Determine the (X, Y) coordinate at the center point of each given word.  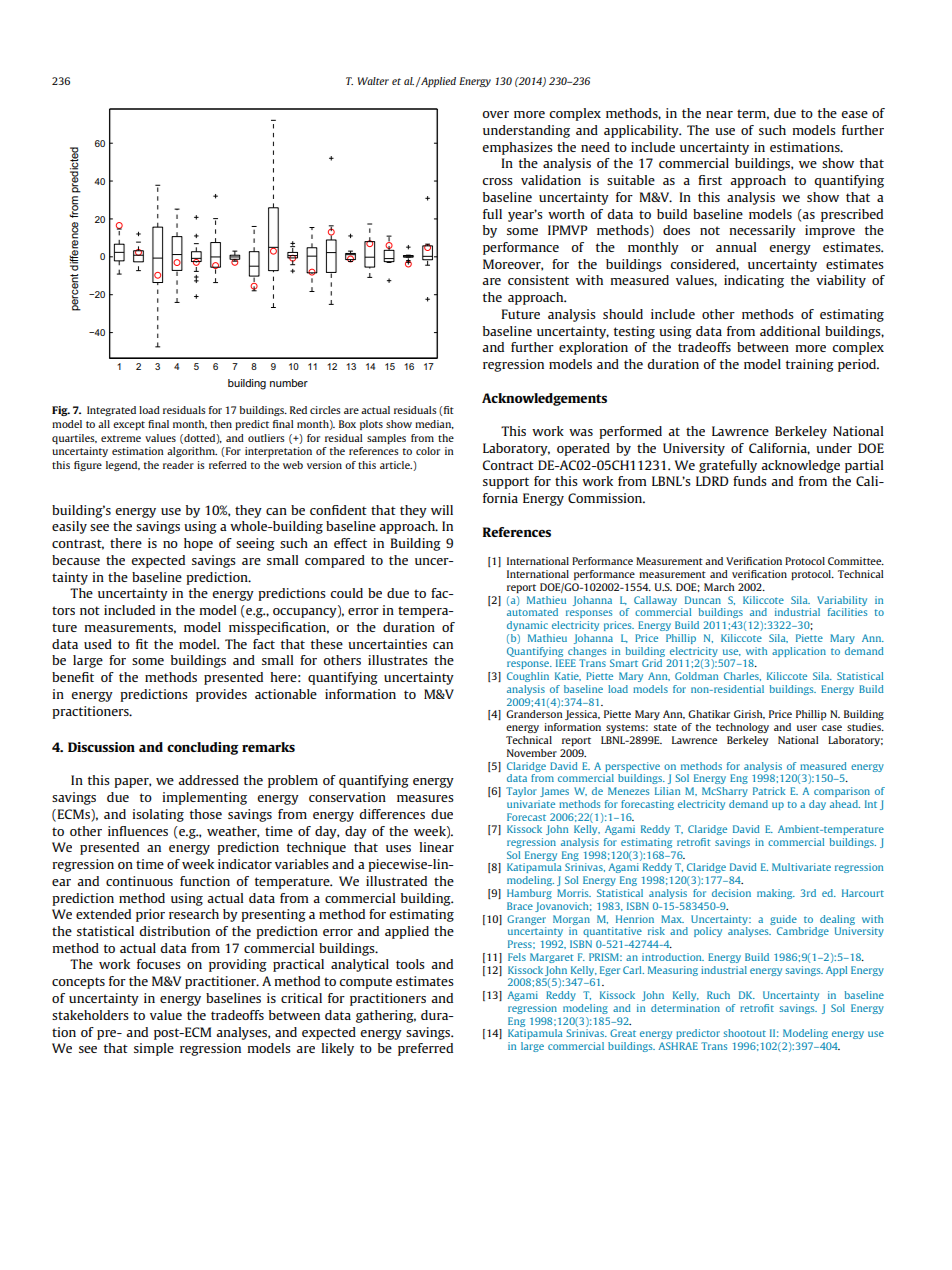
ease (854, 114)
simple (154, 1049)
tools (410, 964)
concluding (203, 748)
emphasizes (517, 148)
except (129, 425)
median (434, 424)
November (532, 753)
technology (742, 728)
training (810, 365)
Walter (373, 81)
